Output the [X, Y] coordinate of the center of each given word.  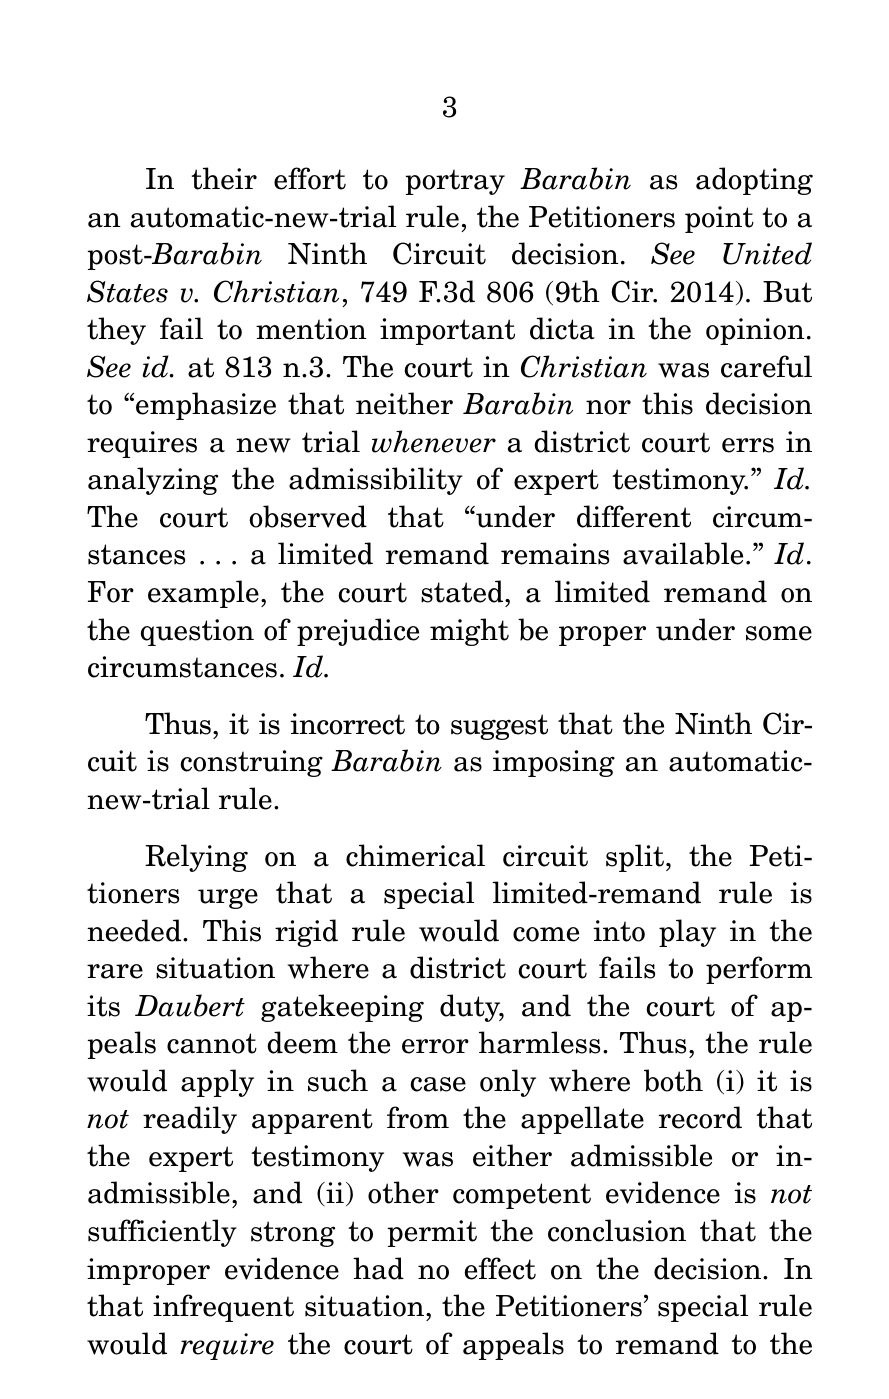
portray [455, 182]
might [469, 632]
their [224, 178]
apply [217, 1083]
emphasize [206, 406]
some [779, 633]
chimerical [415, 855]
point [719, 219]
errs [748, 445]
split [636, 858]
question [197, 632]
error [435, 1046]
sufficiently [162, 1233]
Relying [196, 858]
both [673, 1080]
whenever [434, 441]
